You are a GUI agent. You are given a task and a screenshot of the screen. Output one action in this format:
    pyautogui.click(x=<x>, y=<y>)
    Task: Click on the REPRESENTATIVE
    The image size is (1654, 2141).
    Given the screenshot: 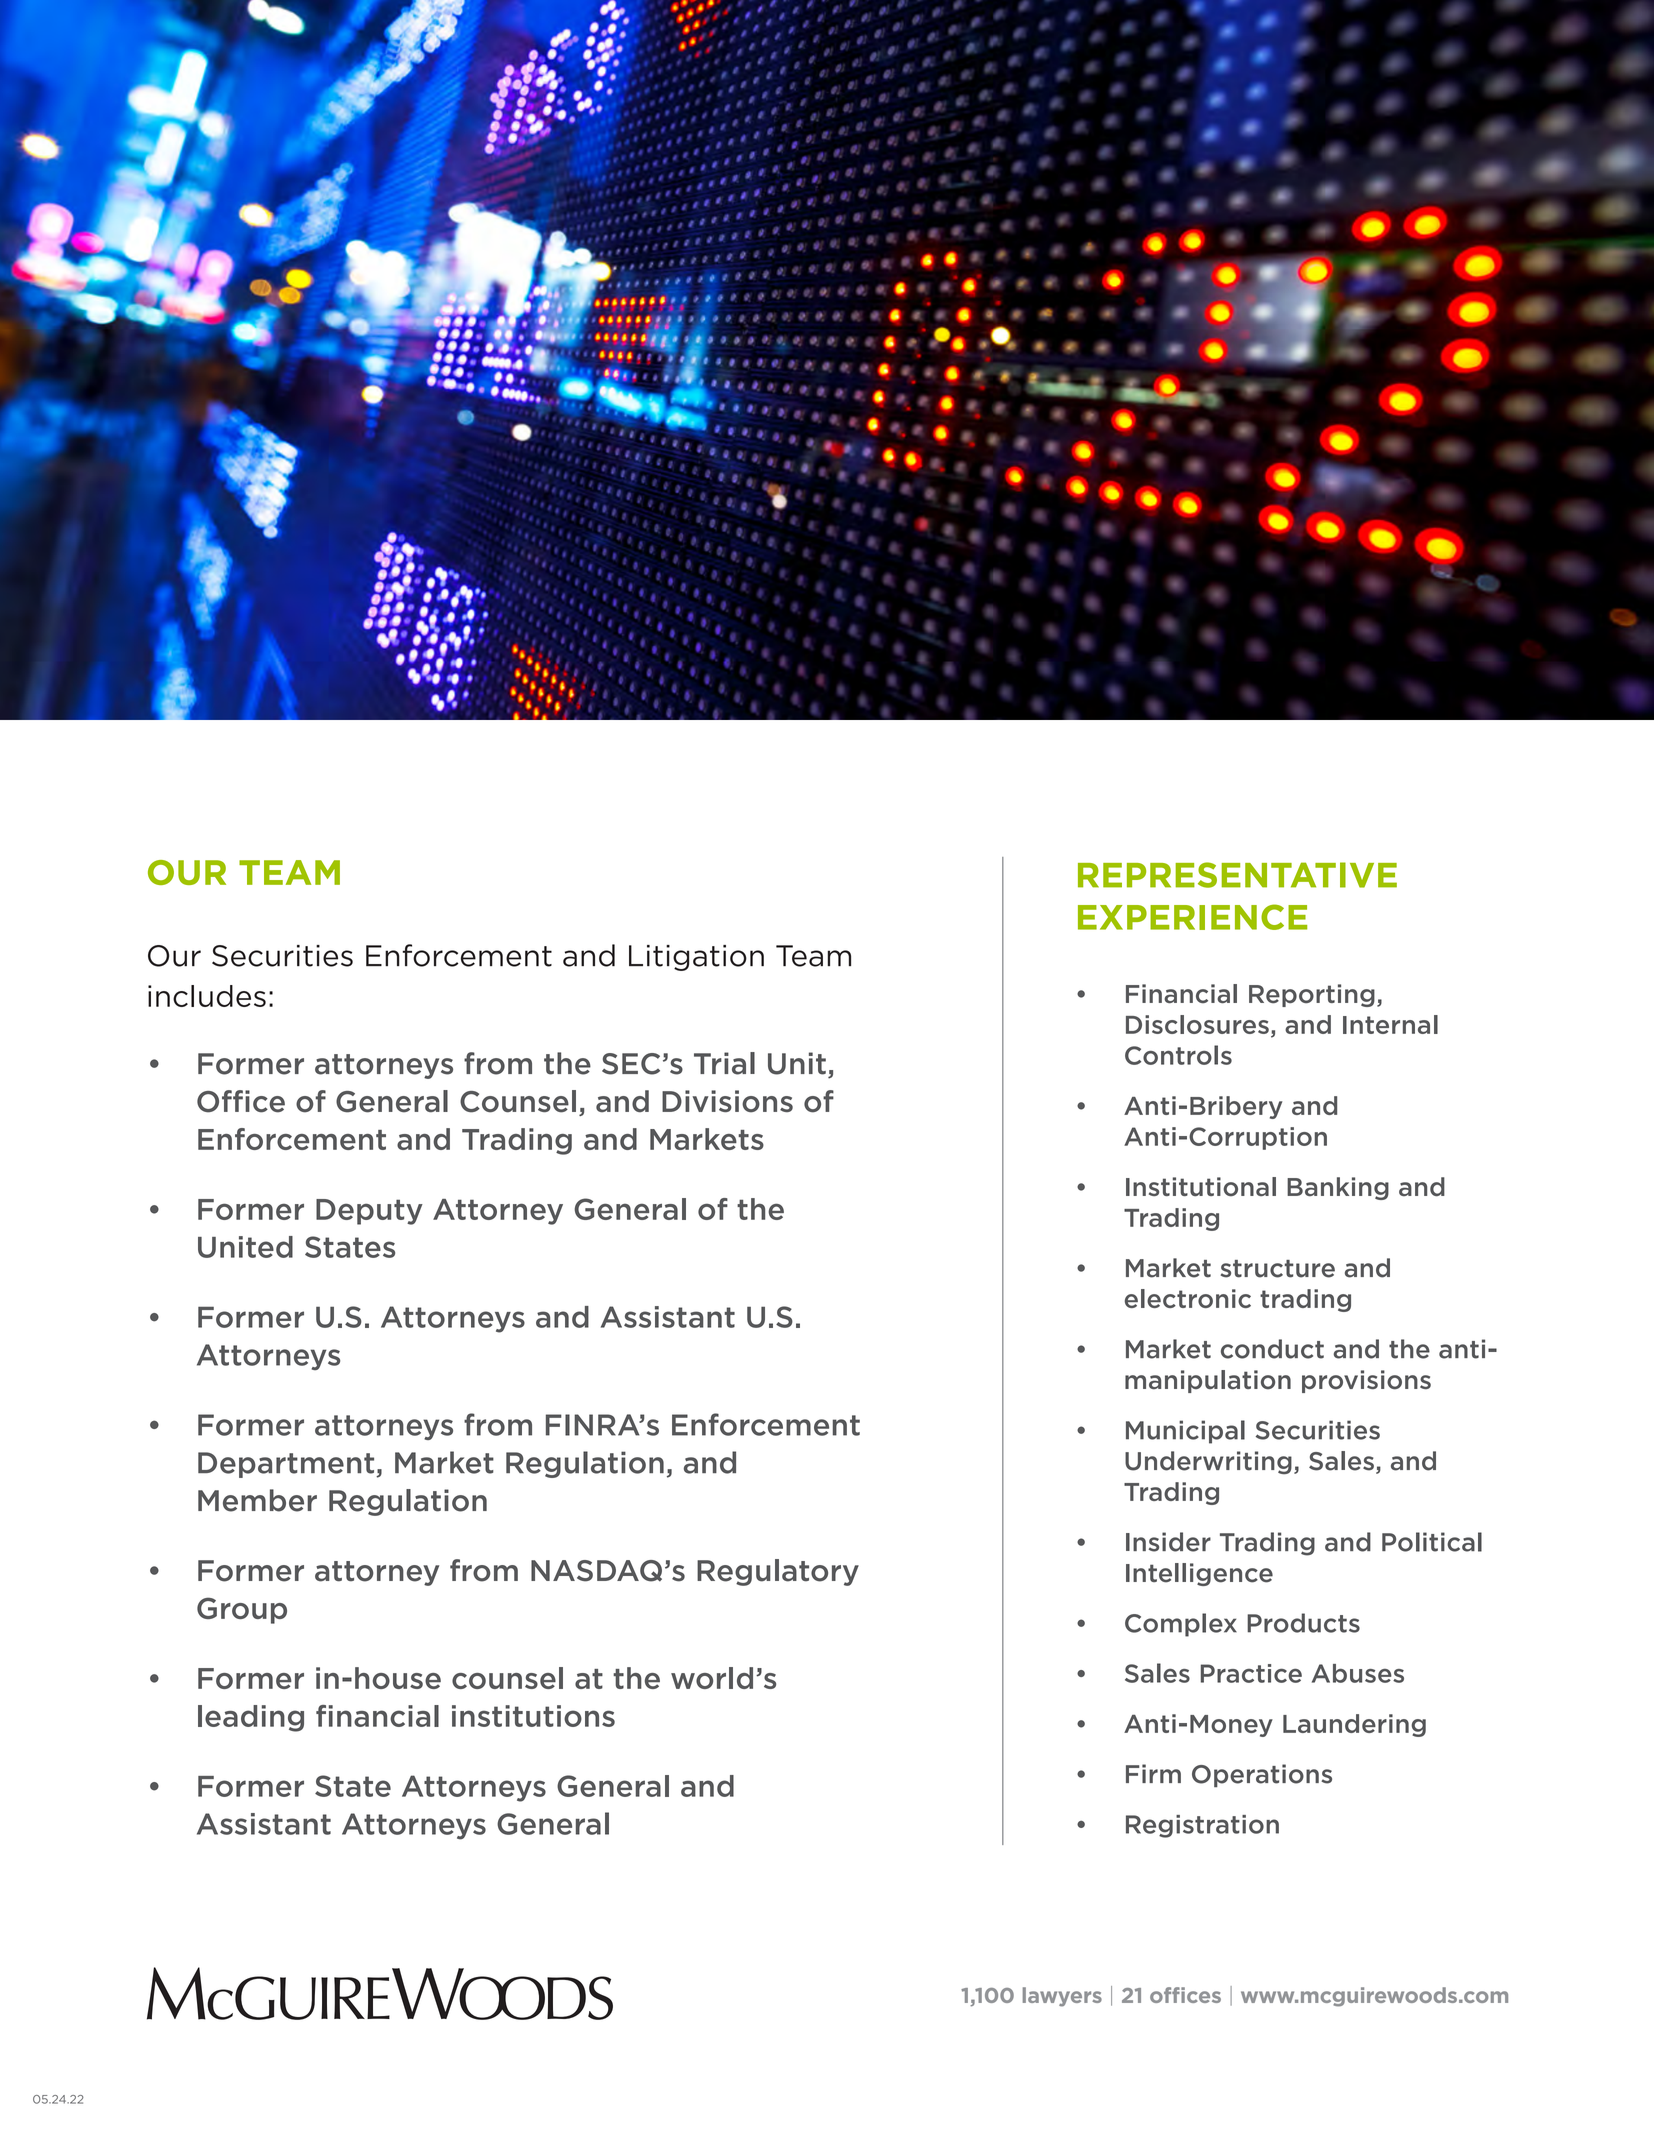 What is the action you would take?
    pyautogui.click(x=1237, y=875)
